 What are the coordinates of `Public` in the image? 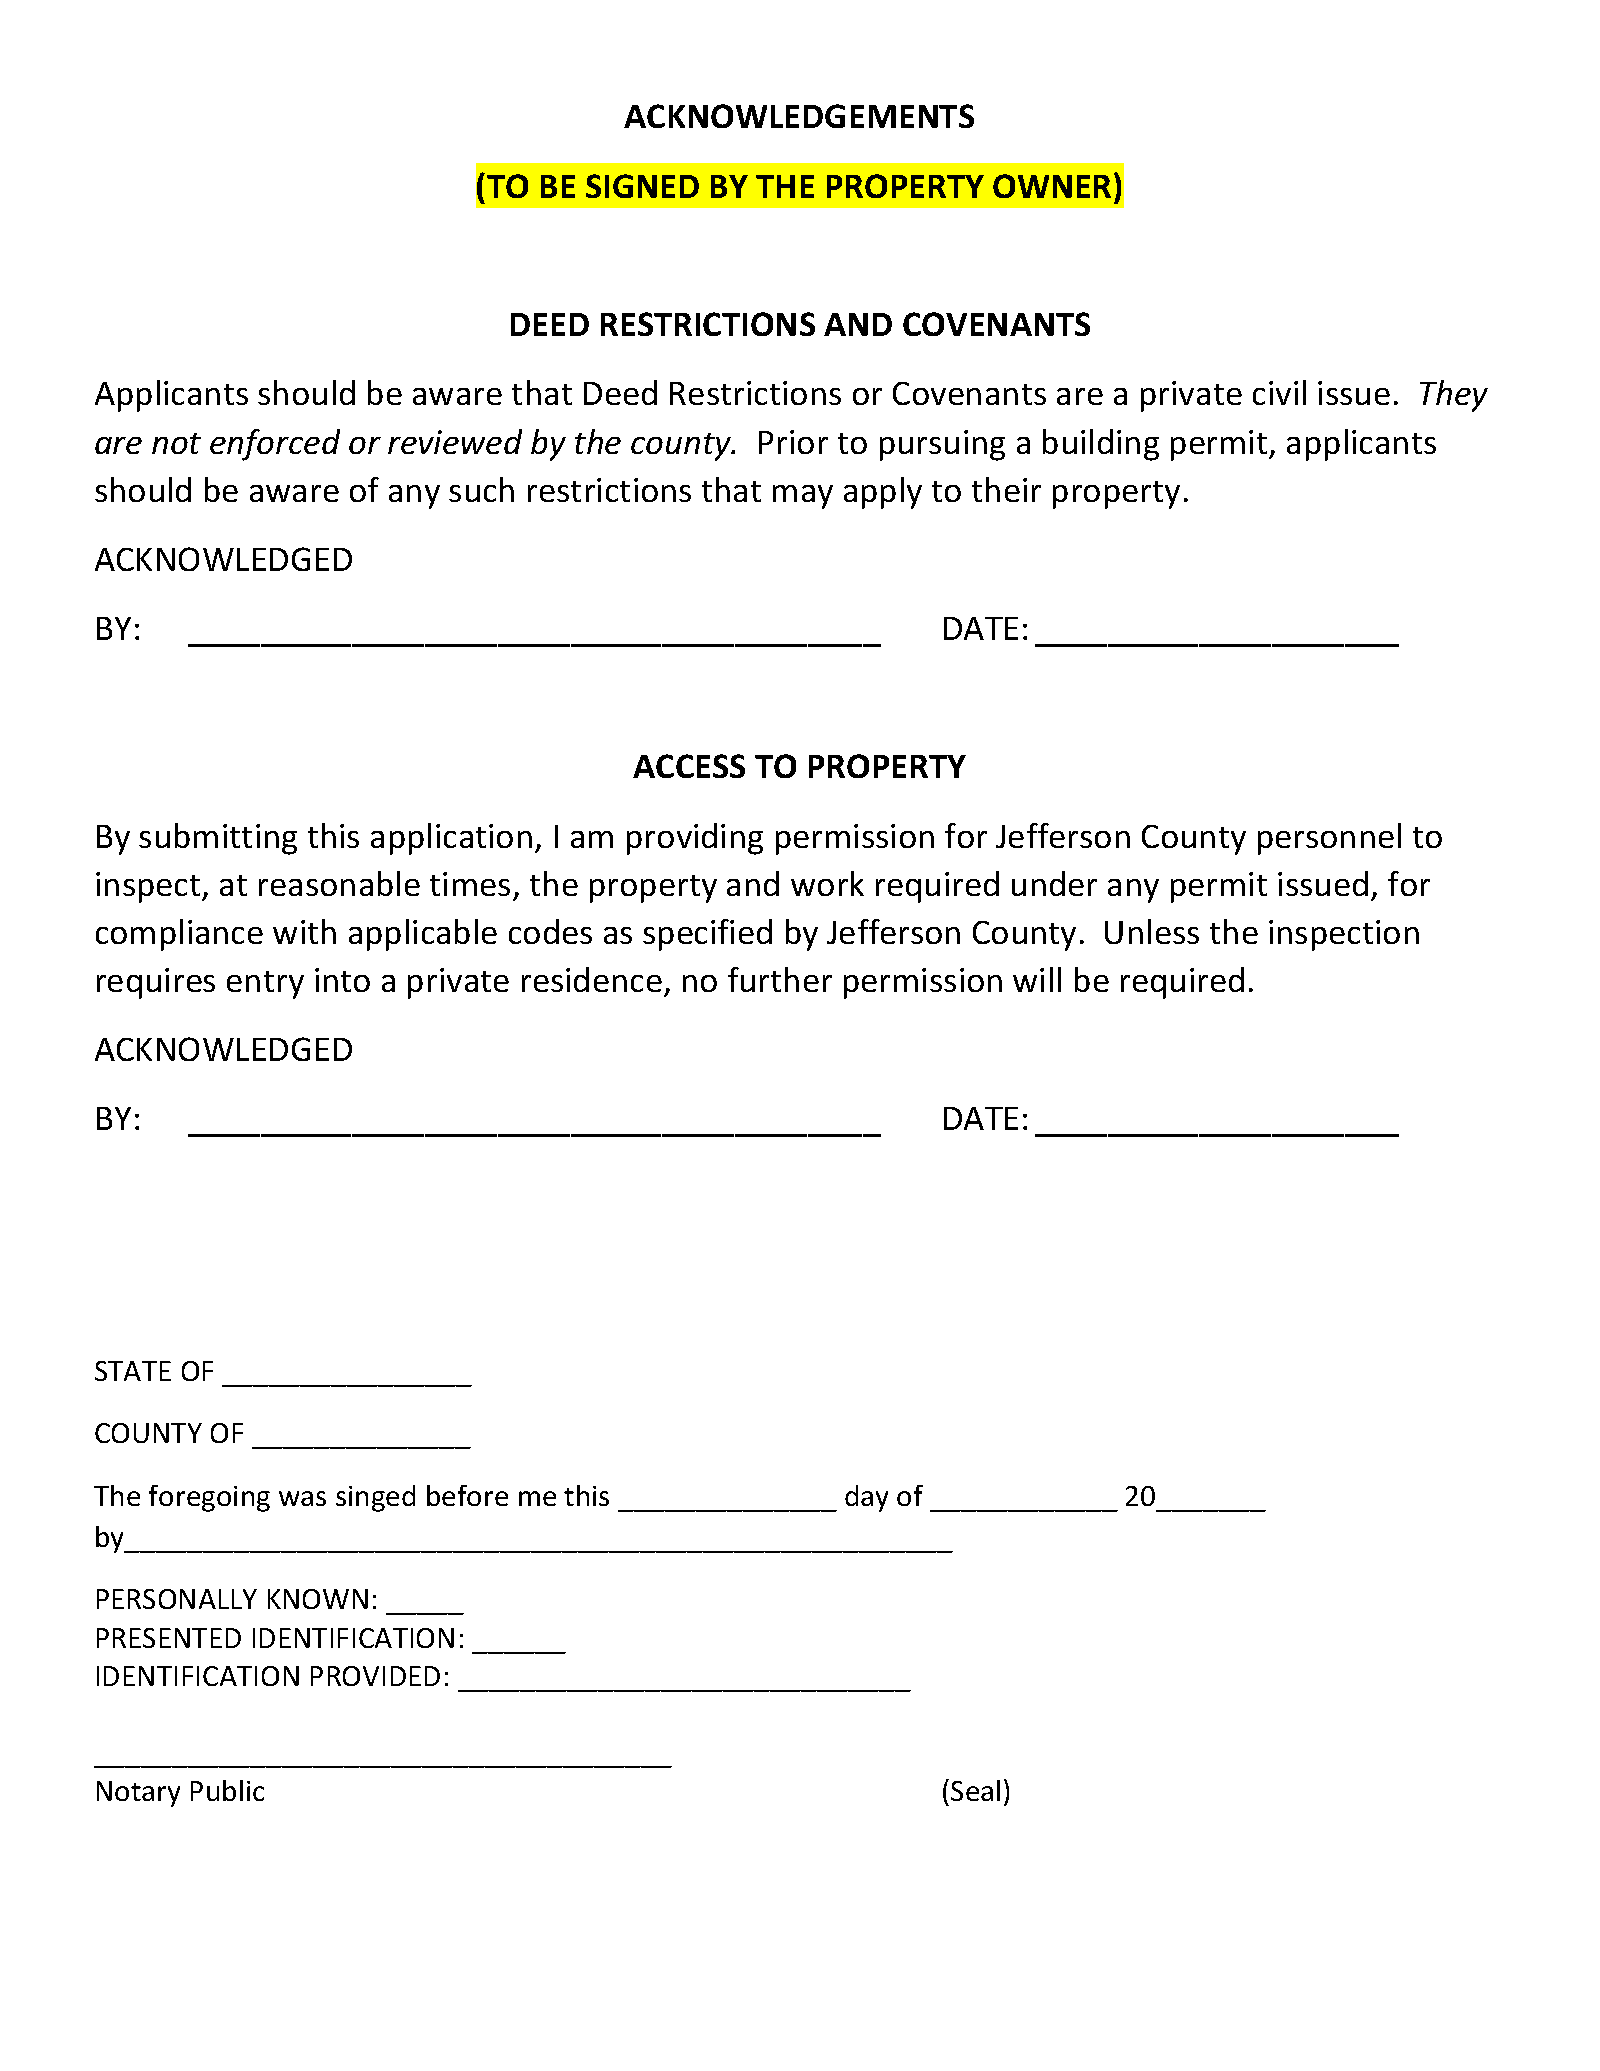 It's located at (227, 1790).
